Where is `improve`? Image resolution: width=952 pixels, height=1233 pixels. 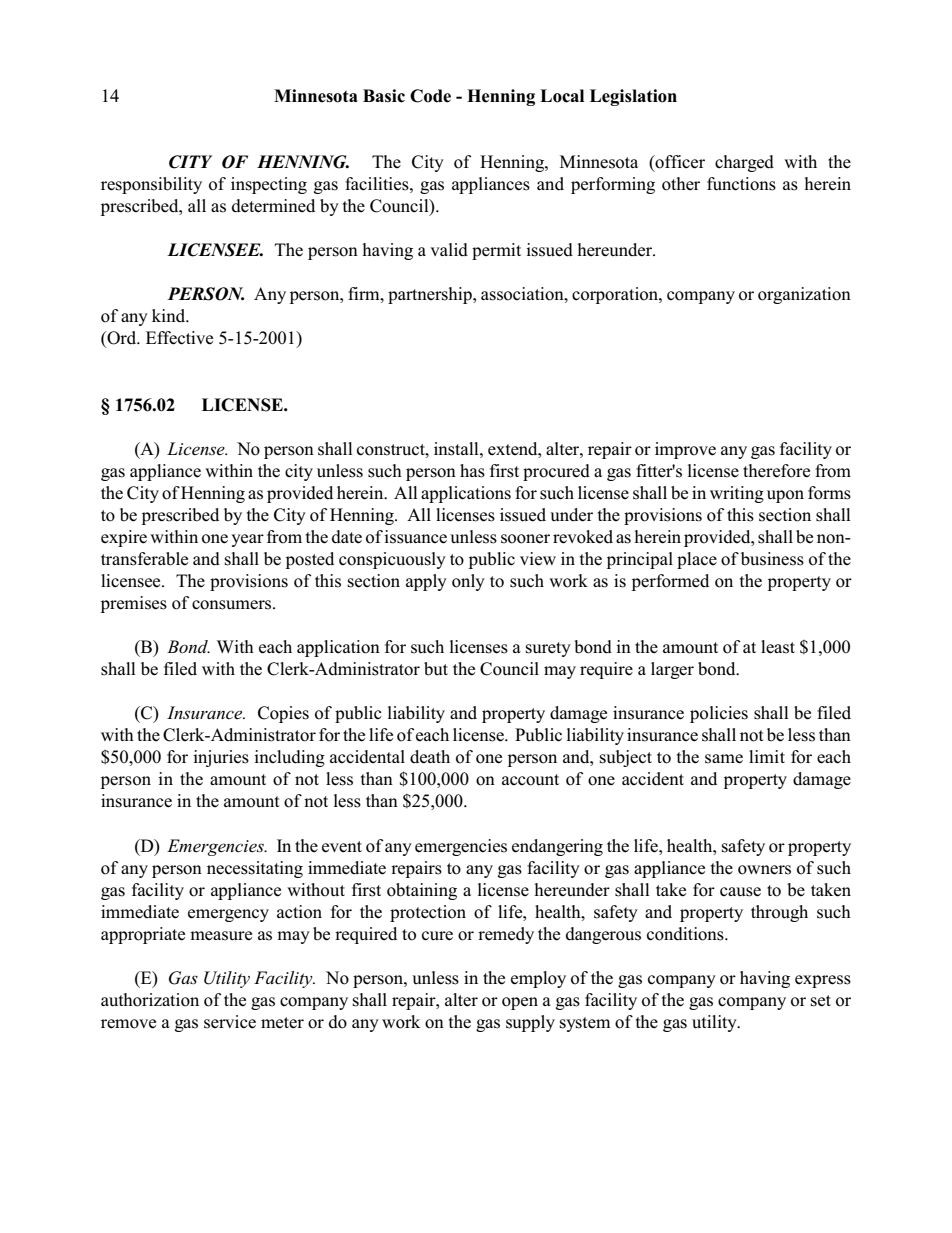
improve is located at coordinates (685, 450).
